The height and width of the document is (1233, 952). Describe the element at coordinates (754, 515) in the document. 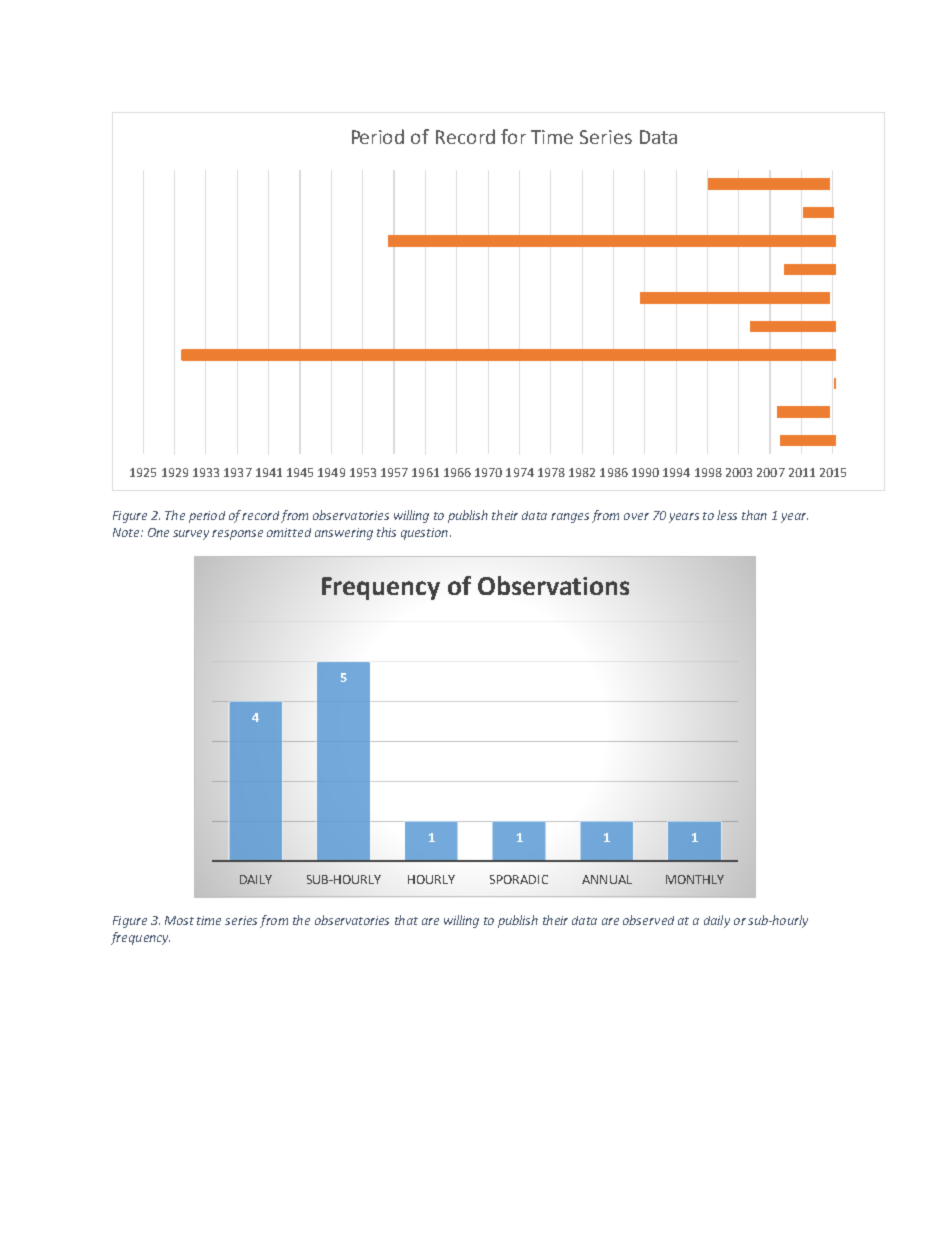

I see `than` at that location.
